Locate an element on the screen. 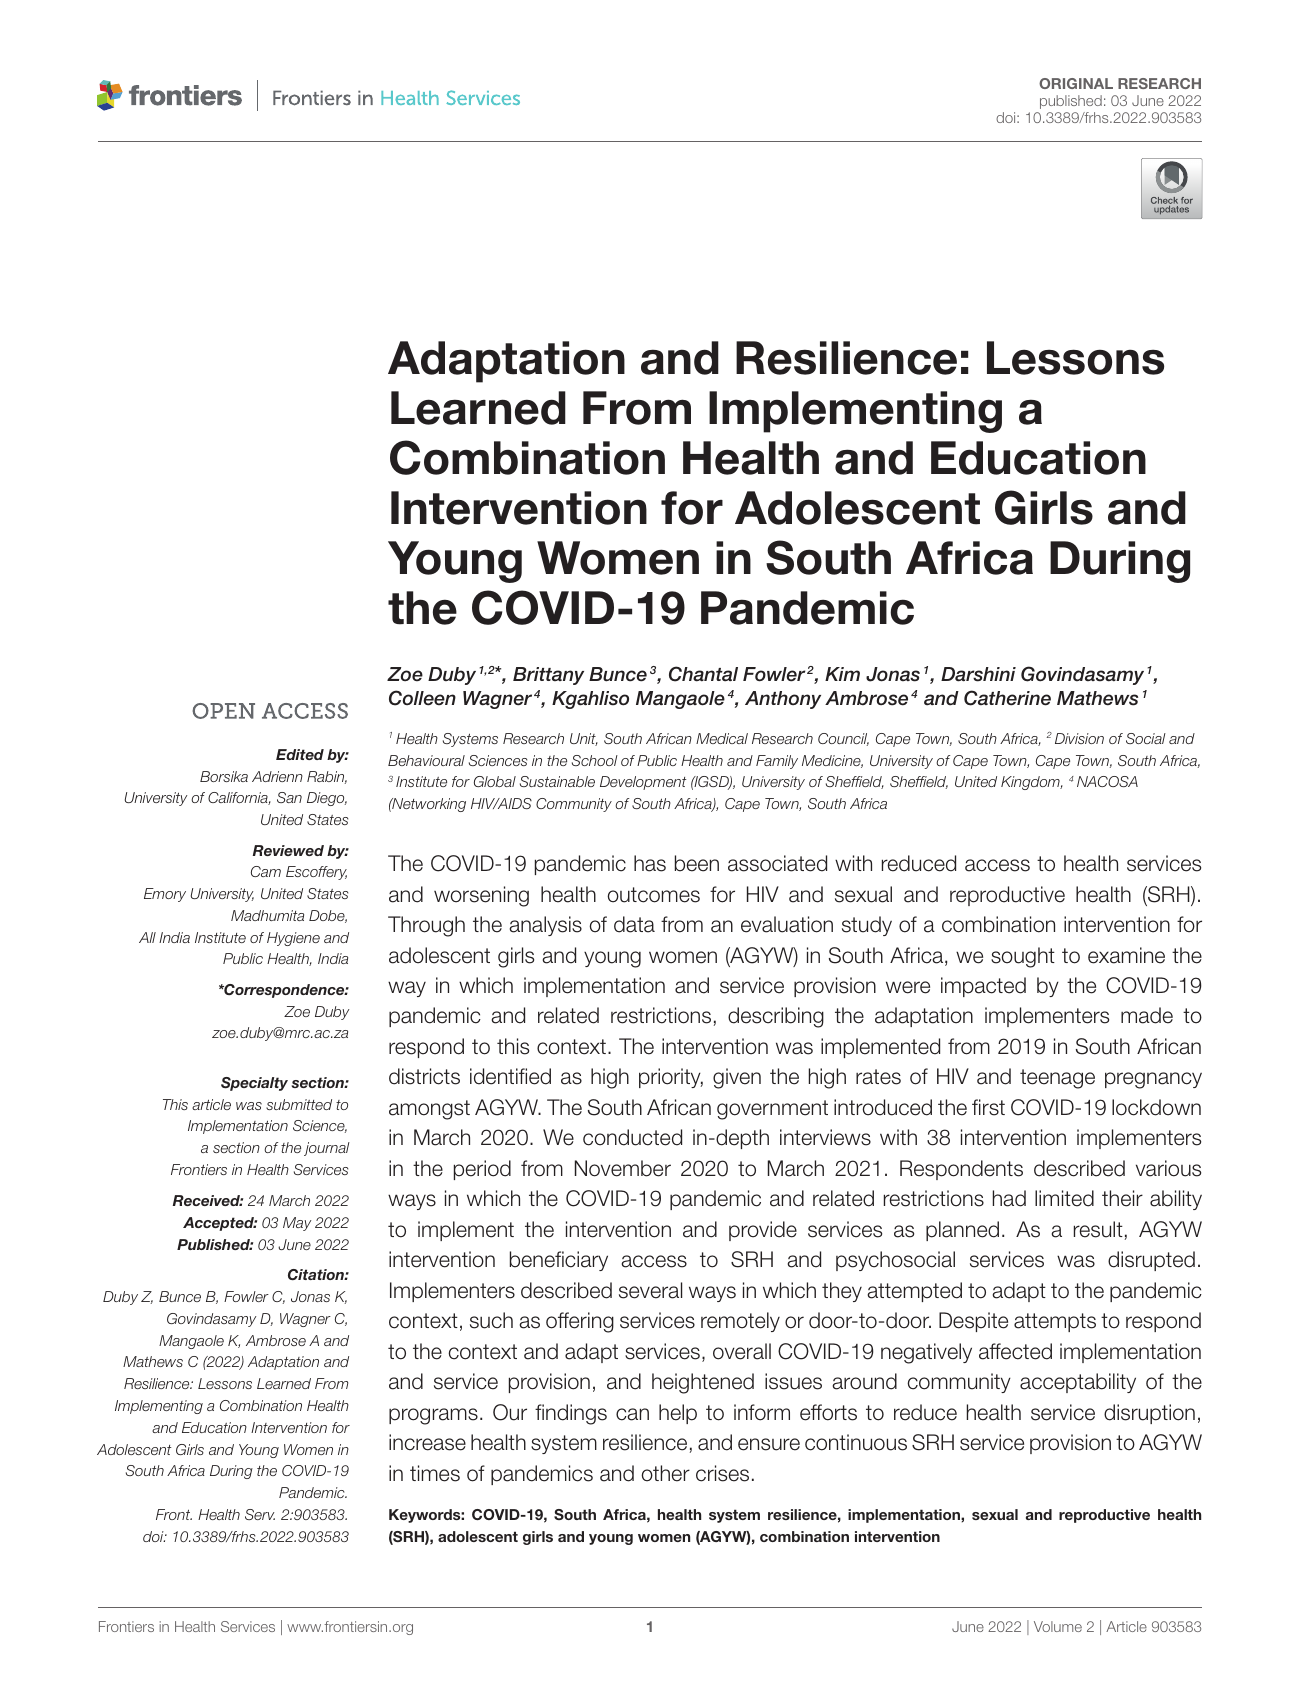 This screenshot has width=1300, height=1703. Colleen is located at coordinates (422, 698).
